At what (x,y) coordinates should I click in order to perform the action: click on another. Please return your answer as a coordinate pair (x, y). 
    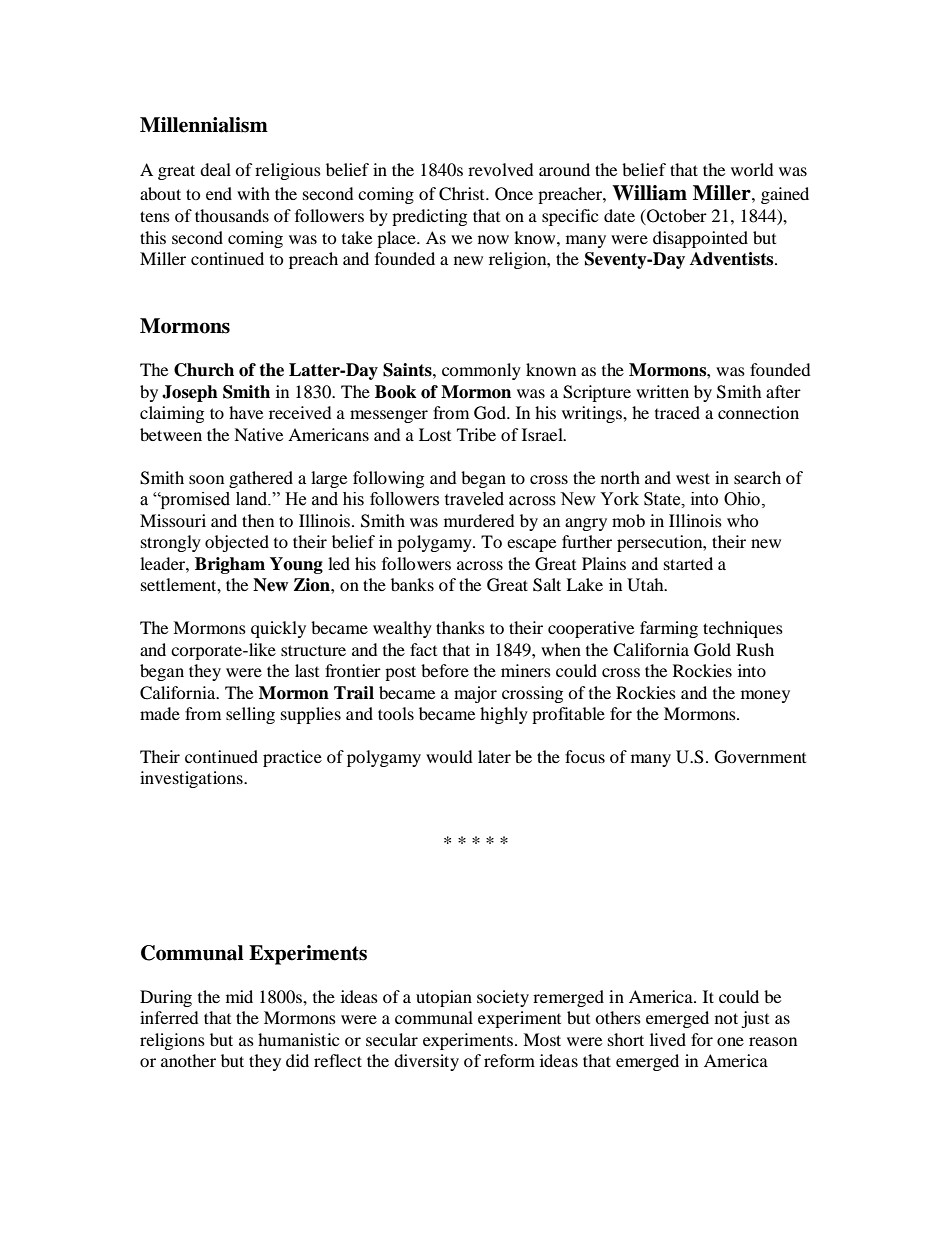
    Looking at the image, I should click on (188, 1060).
